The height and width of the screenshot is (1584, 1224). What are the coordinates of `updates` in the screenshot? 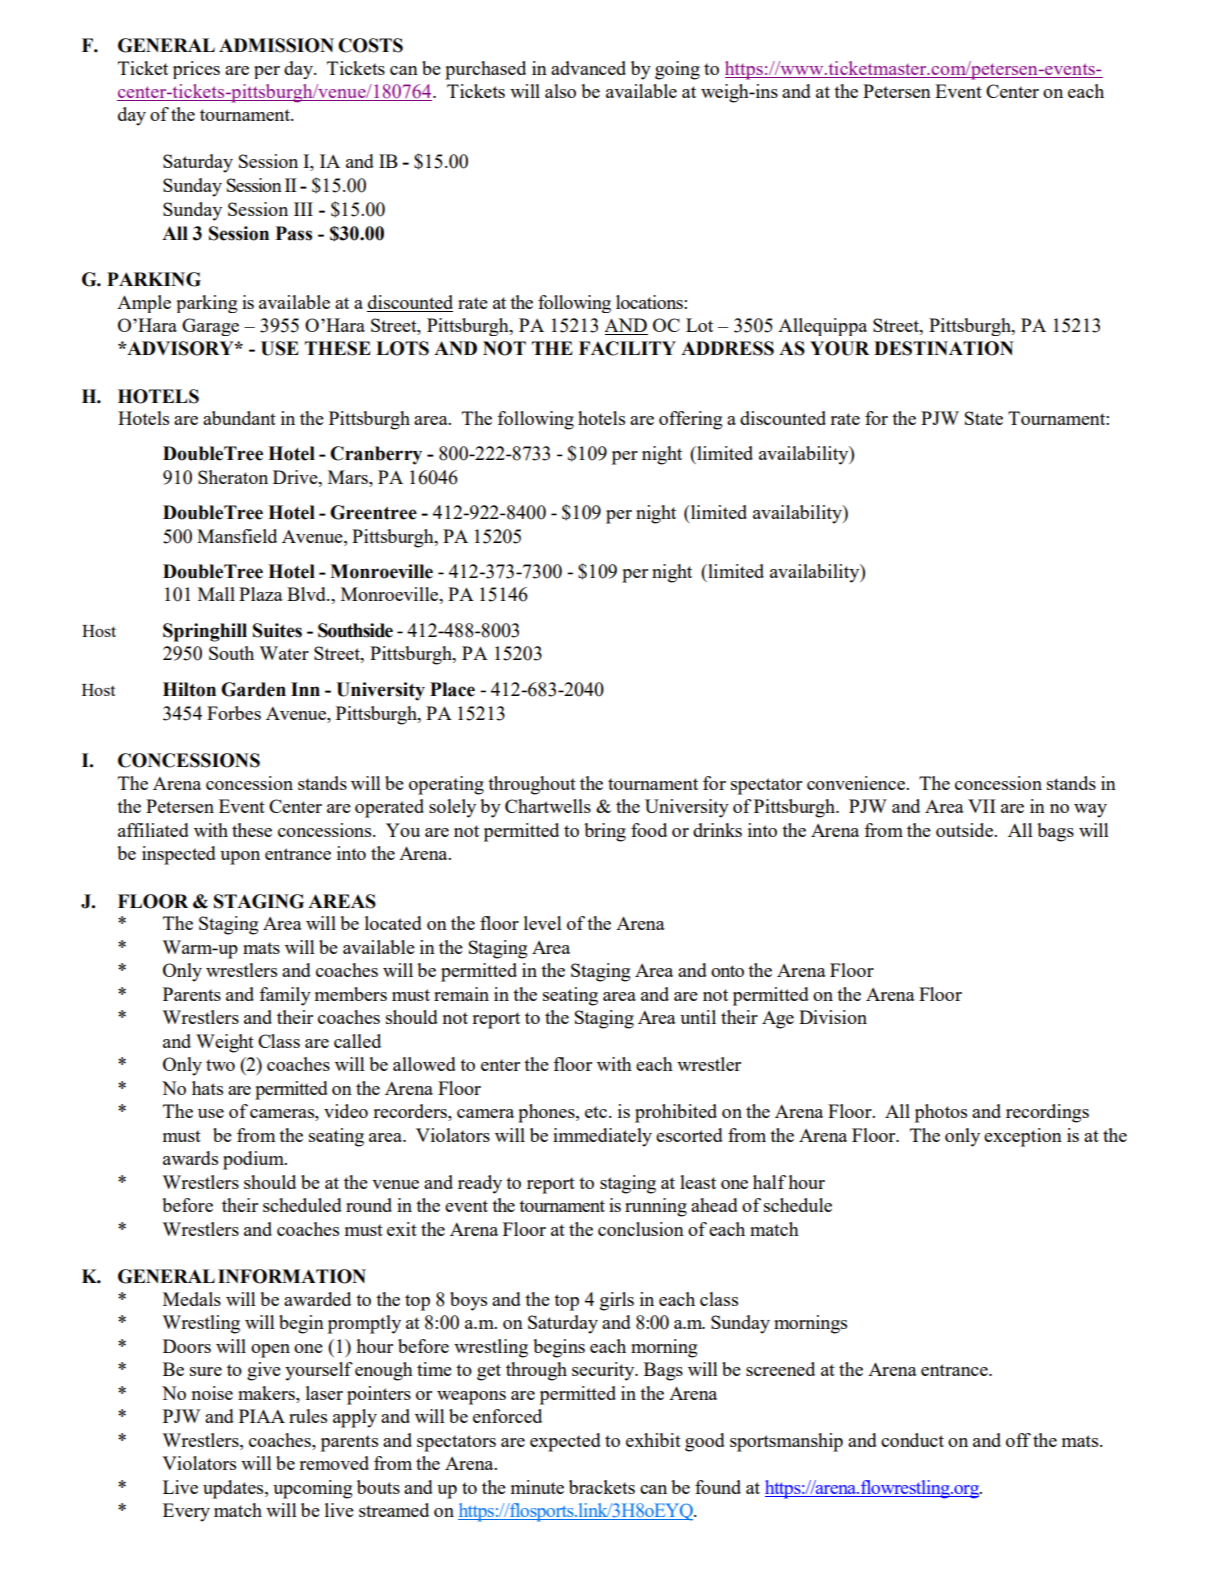 It's located at (234, 1489).
